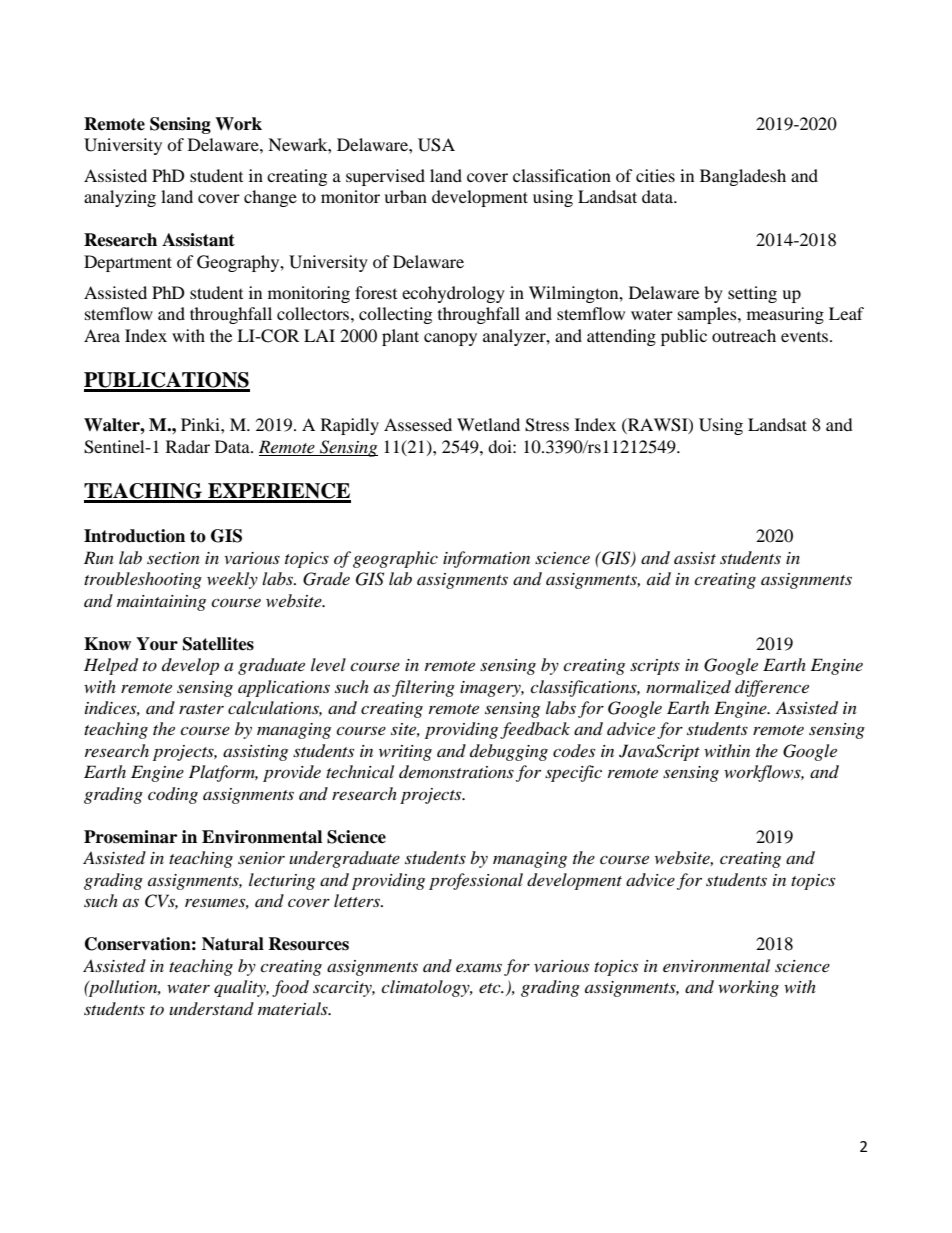 The height and width of the screenshot is (1233, 952). I want to click on outreach, so click(744, 335).
